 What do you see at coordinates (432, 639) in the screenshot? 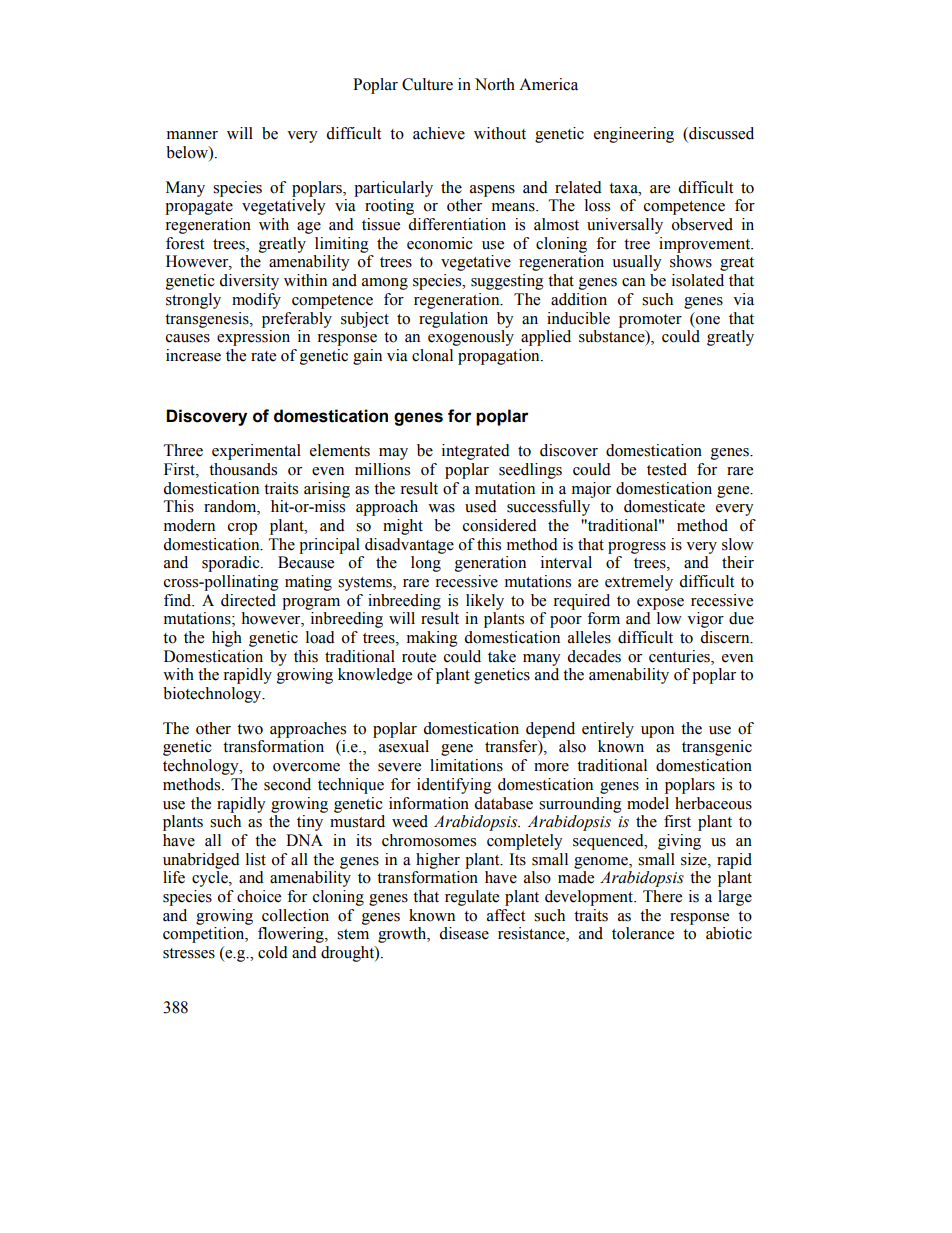
I see `making` at bounding box center [432, 639].
